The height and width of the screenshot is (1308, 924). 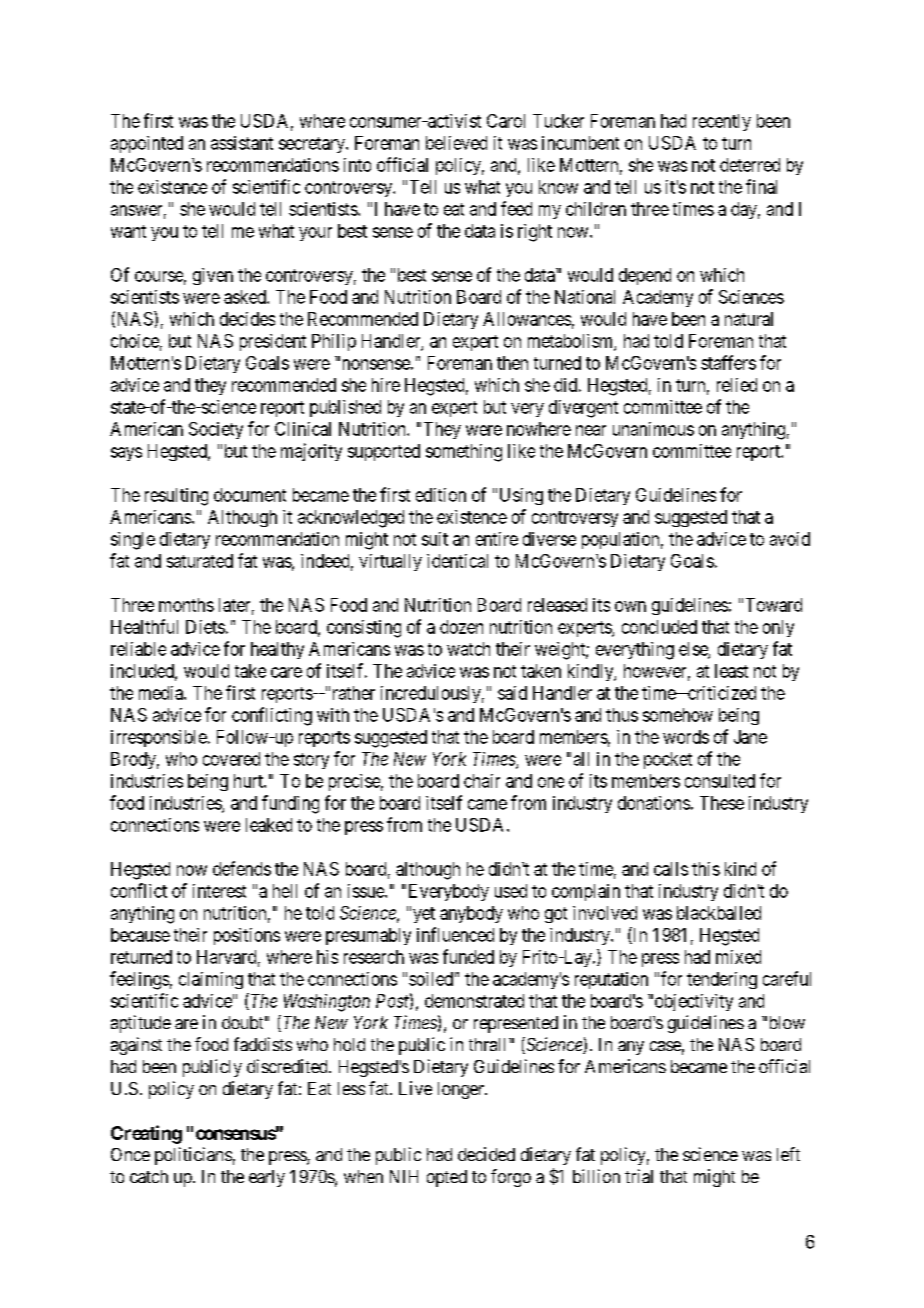 I want to click on resulting, so click(x=176, y=497).
